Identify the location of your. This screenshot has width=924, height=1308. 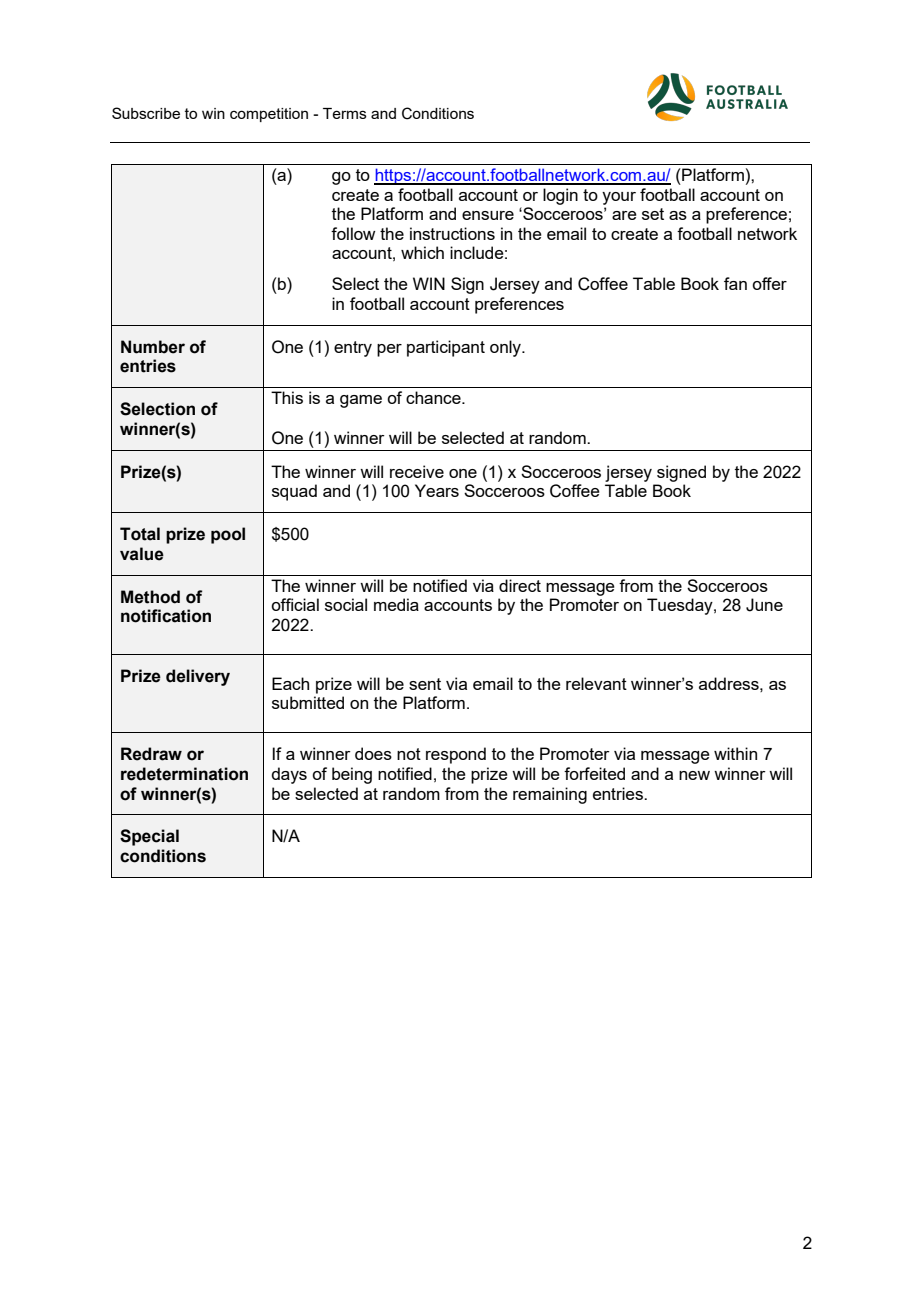
(619, 198).
